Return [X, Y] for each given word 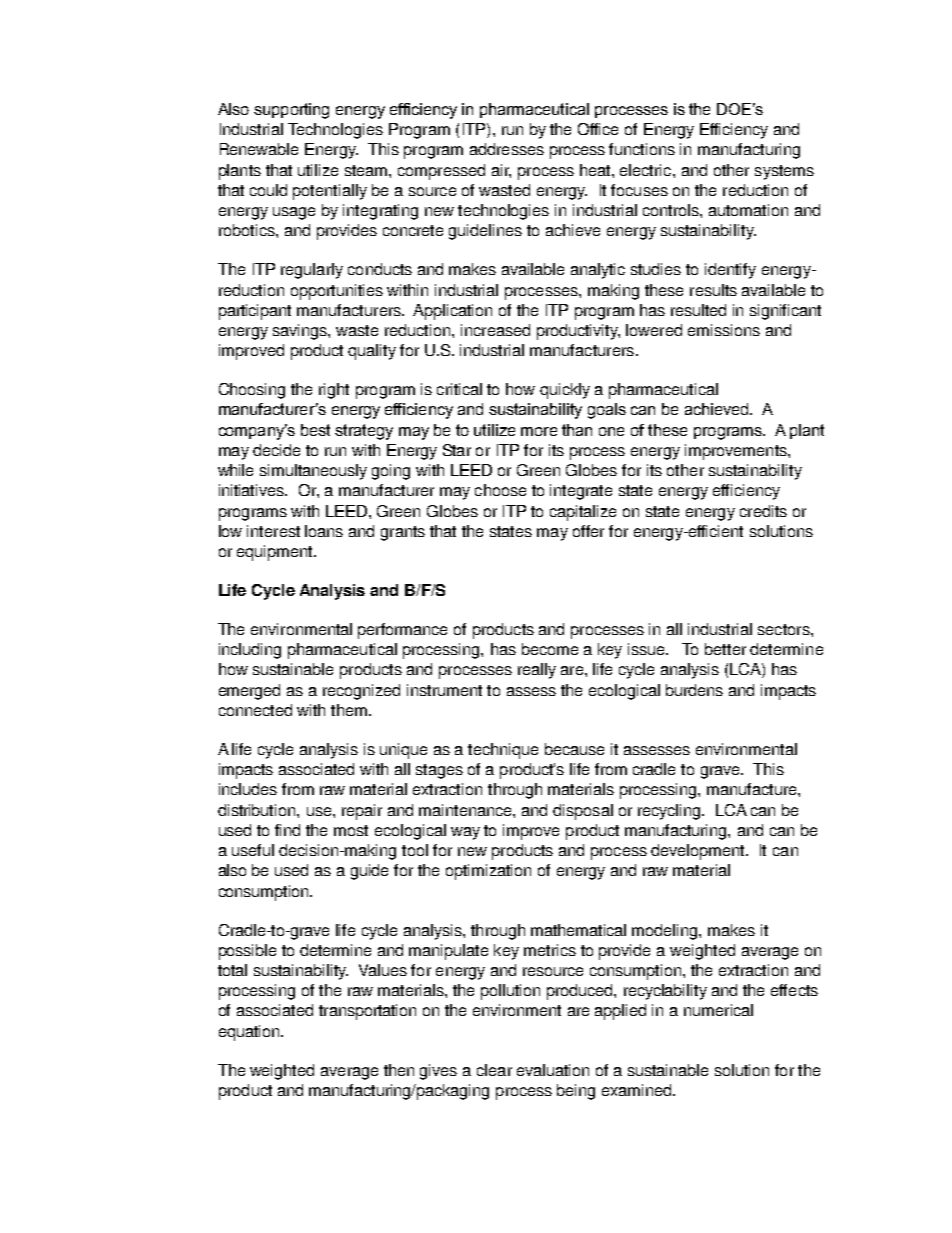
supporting [291, 111]
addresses [507, 149]
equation [250, 1033]
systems [784, 172]
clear [494, 1070]
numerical [718, 1010]
